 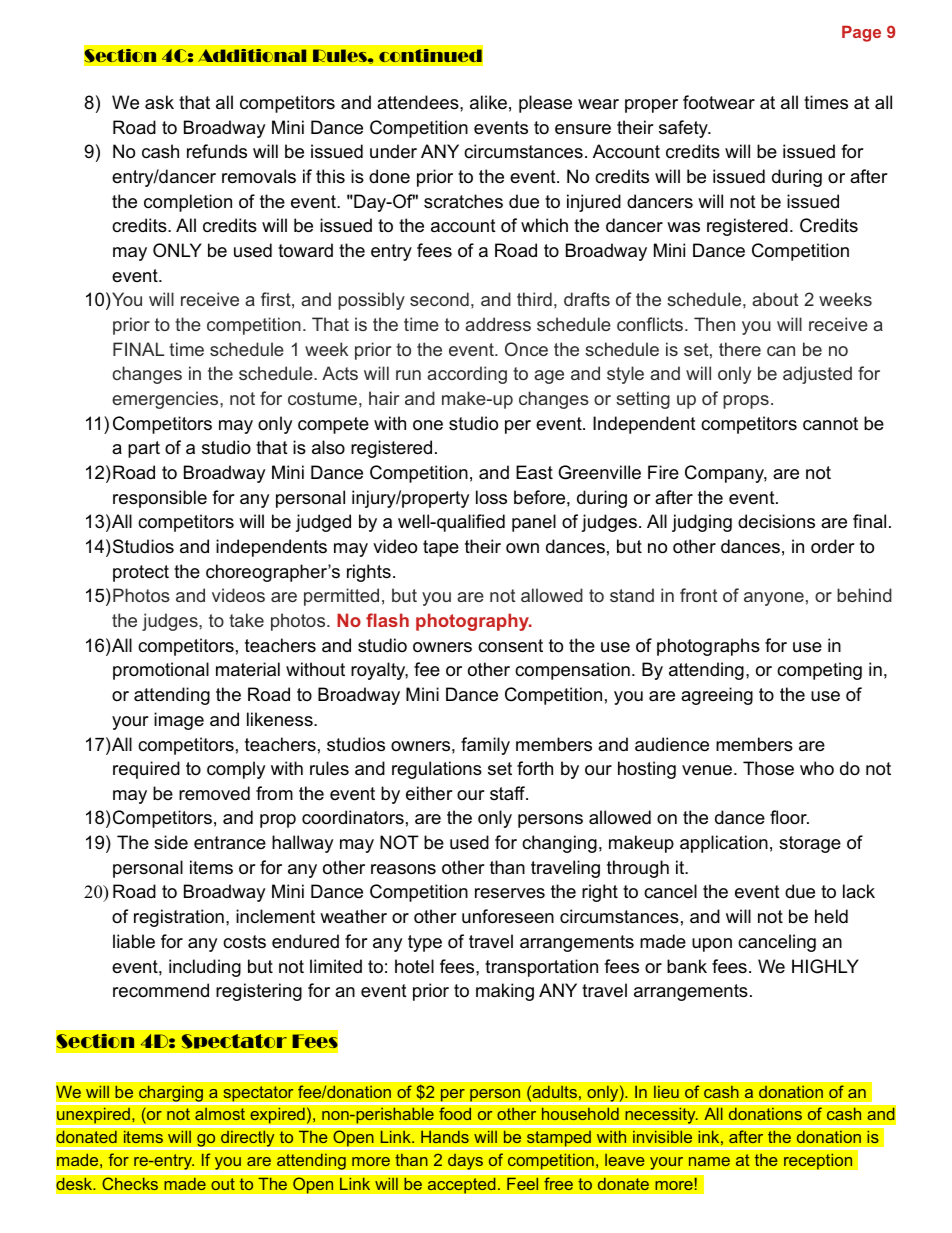 What do you see at coordinates (485, 746) in the page?
I see `family` at bounding box center [485, 746].
